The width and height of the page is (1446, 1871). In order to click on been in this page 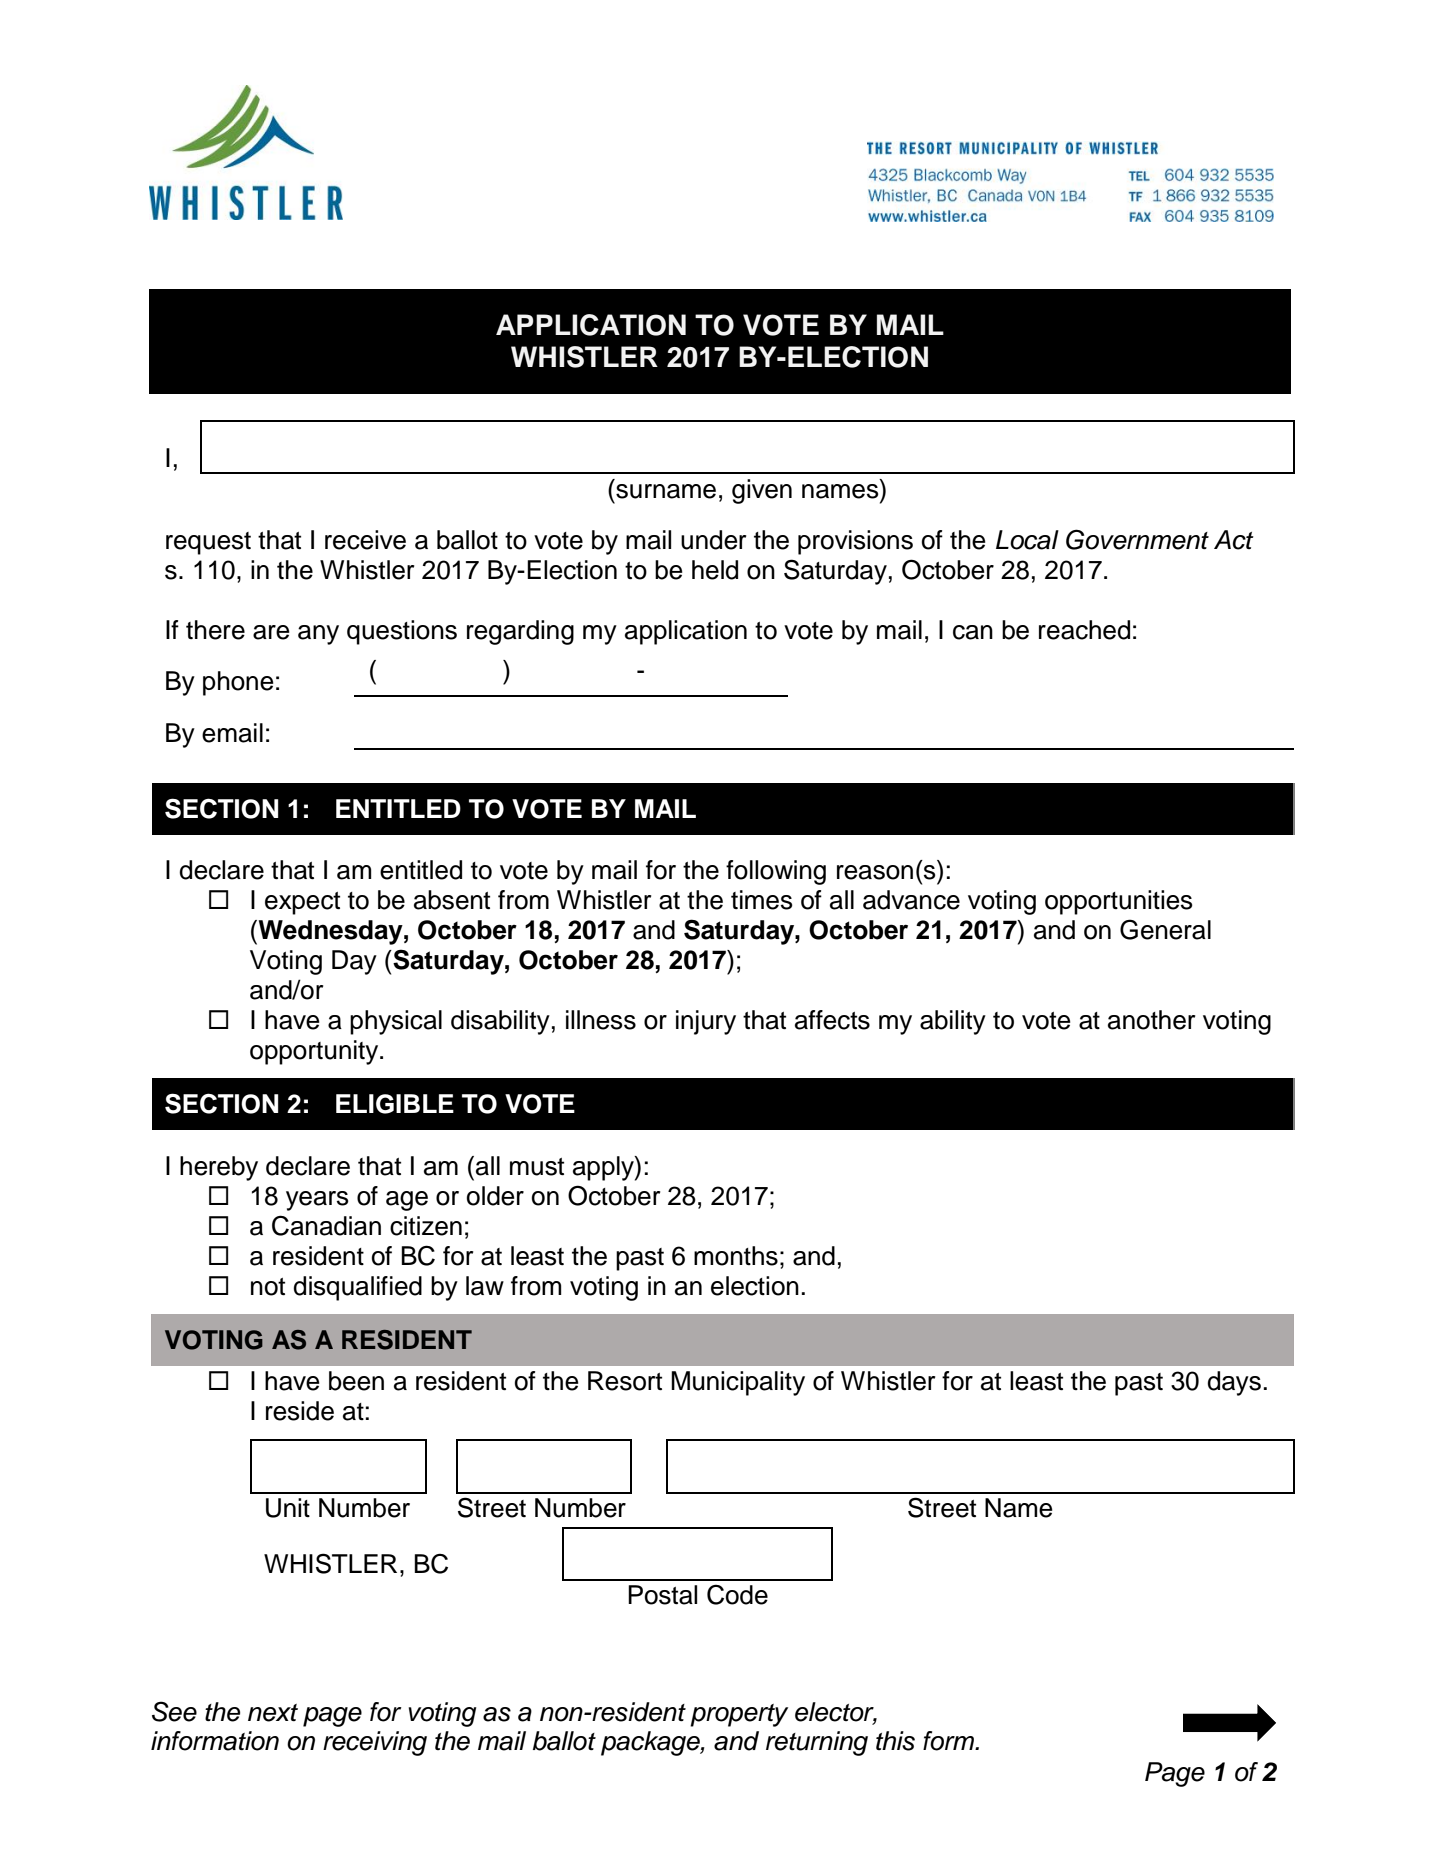, I will do `click(356, 1381)`.
